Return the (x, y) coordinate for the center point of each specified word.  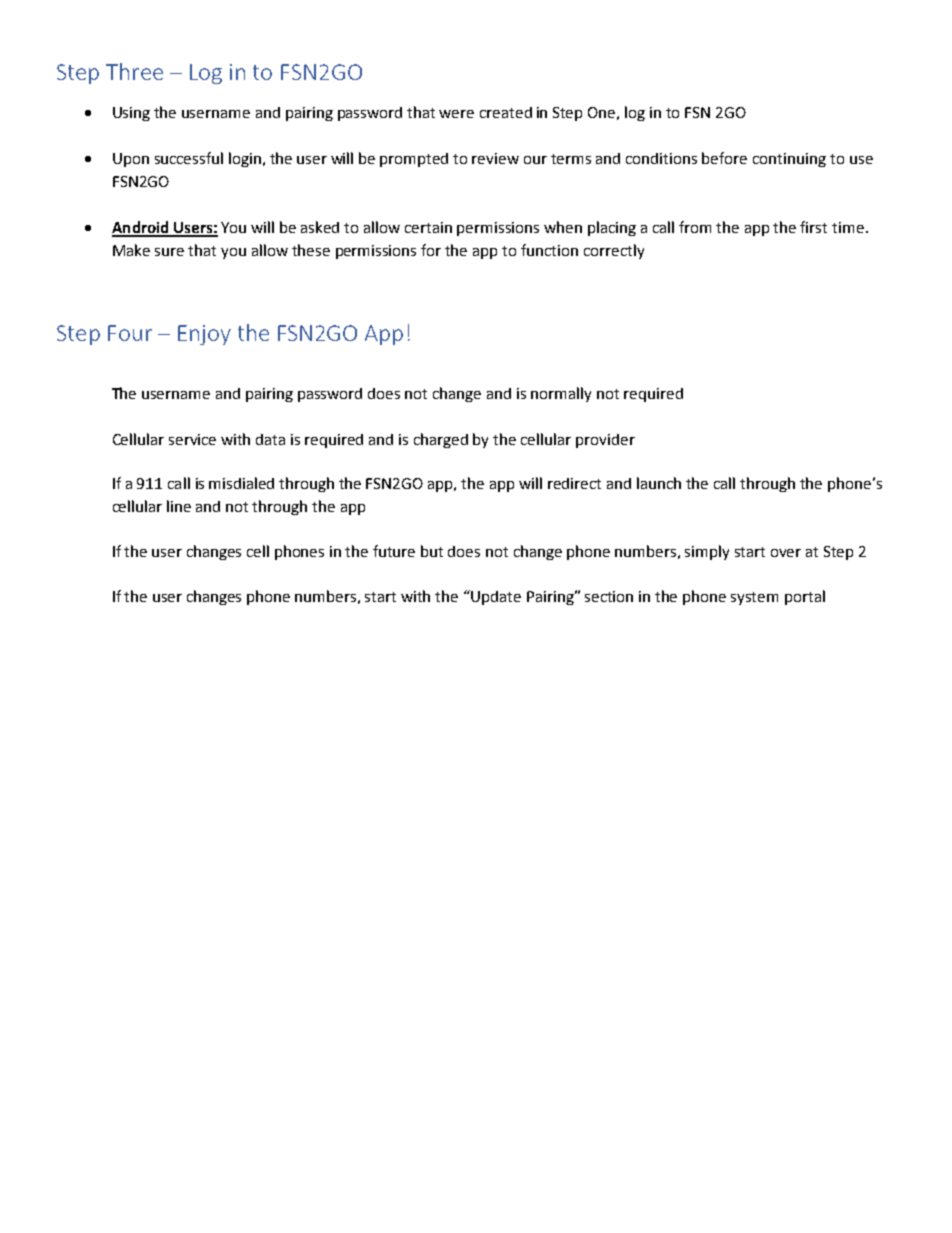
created (506, 112)
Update (495, 597)
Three (134, 71)
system (754, 598)
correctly (614, 251)
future (394, 551)
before (724, 158)
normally (561, 394)
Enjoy (204, 335)
